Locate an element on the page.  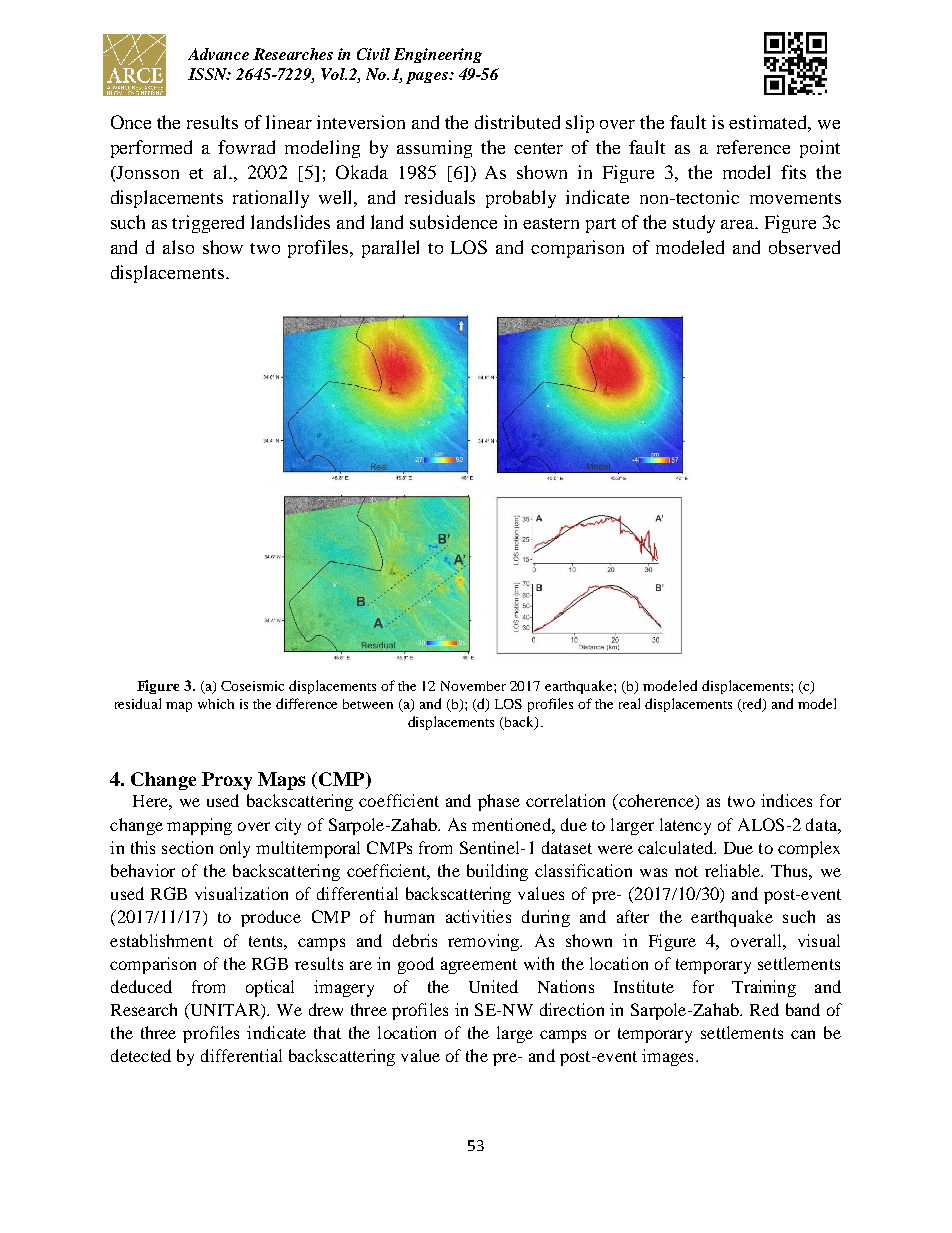
United is located at coordinates (493, 986).
